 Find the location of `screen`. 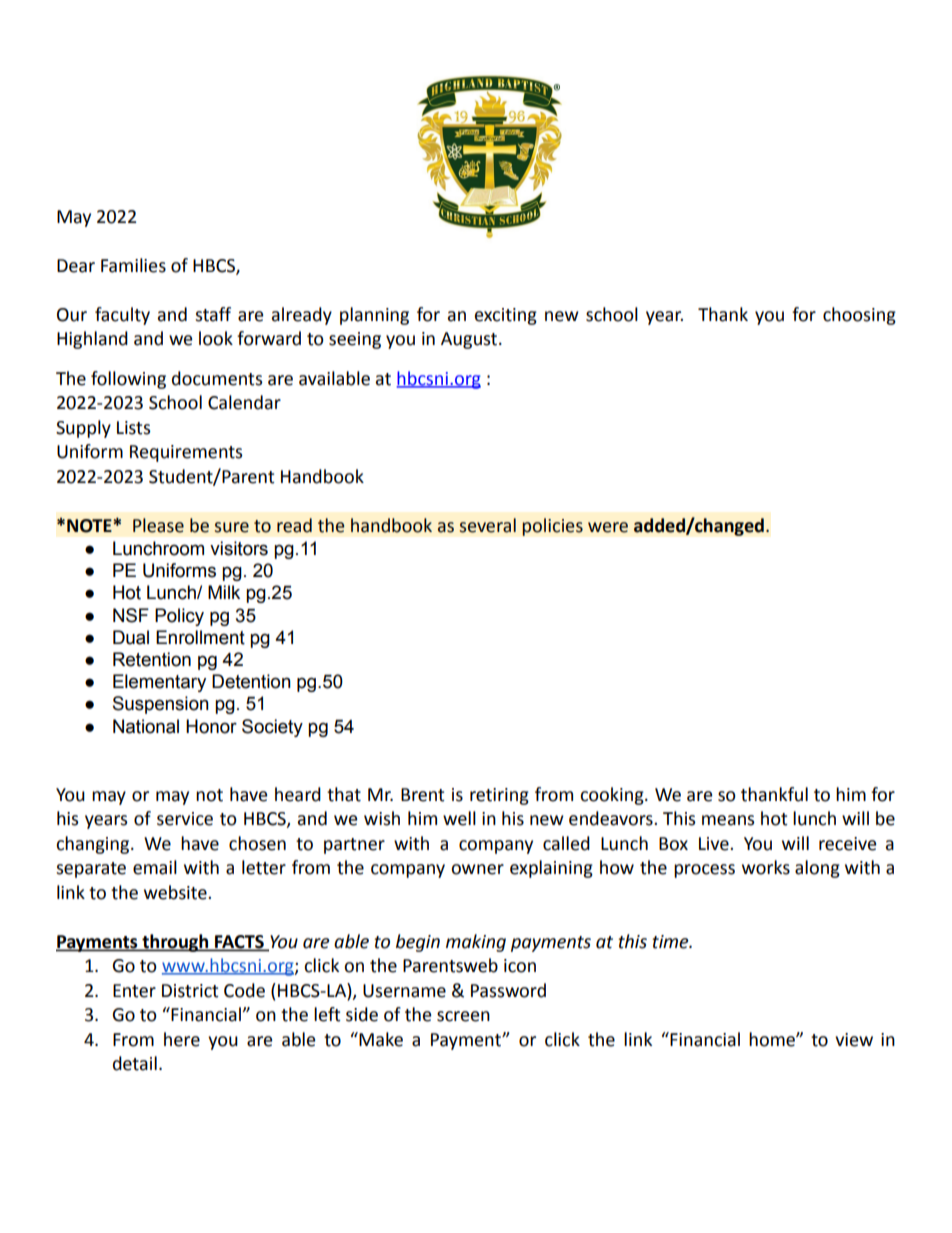

screen is located at coordinates (463, 1016).
